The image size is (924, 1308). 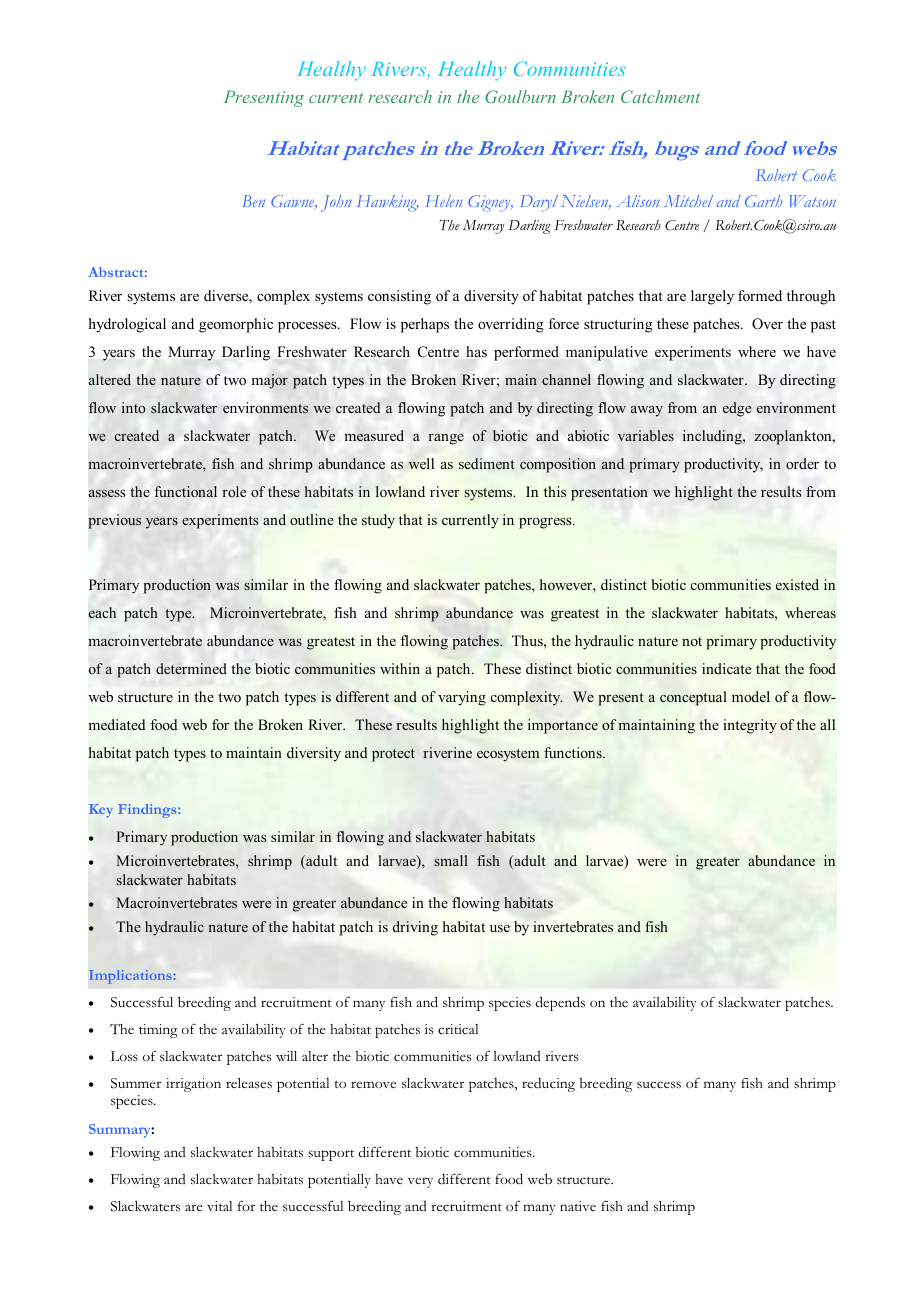 What do you see at coordinates (660, 96) in the image?
I see `Catchment` at bounding box center [660, 96].
